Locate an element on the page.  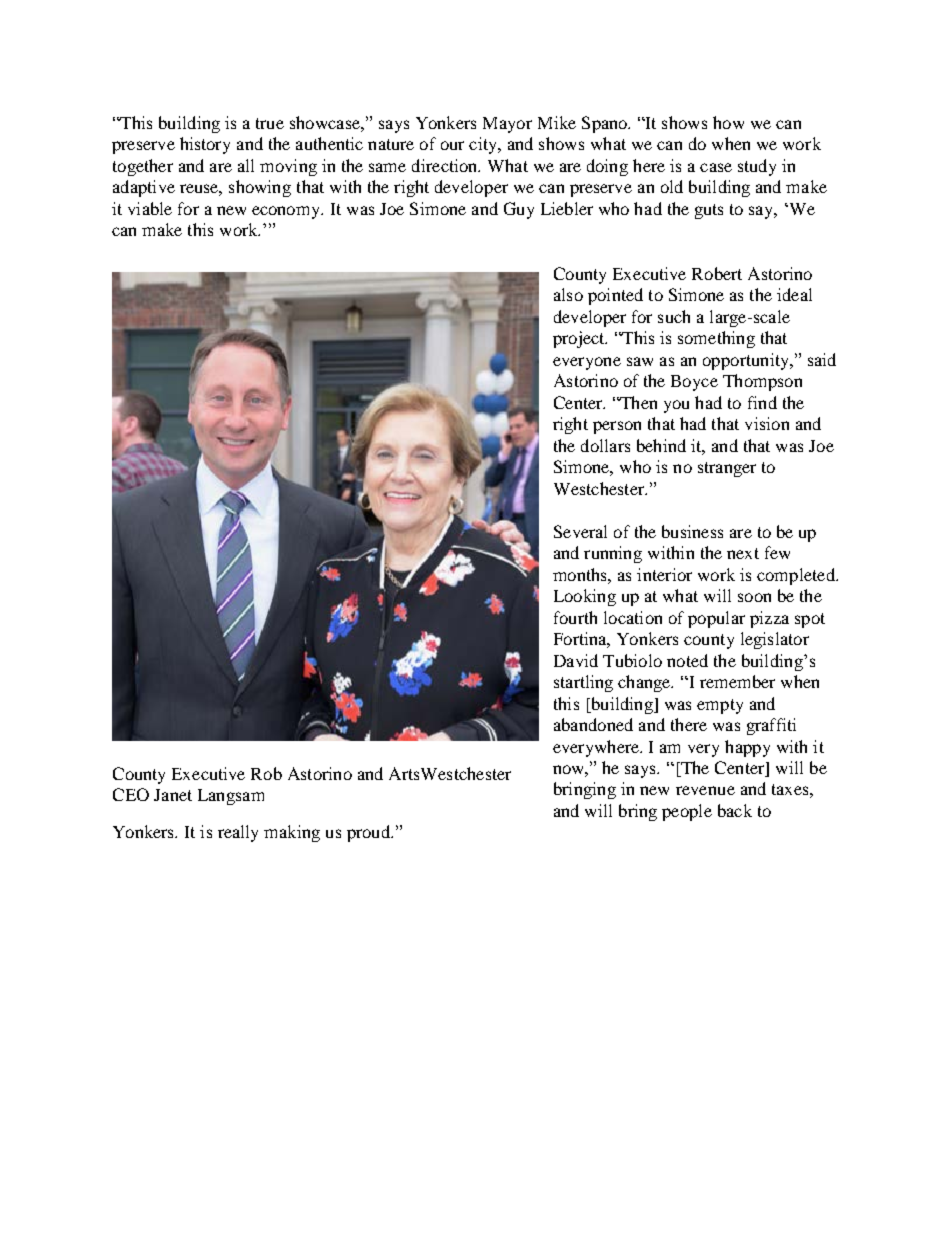
city is located at coordinates (484, 145).
